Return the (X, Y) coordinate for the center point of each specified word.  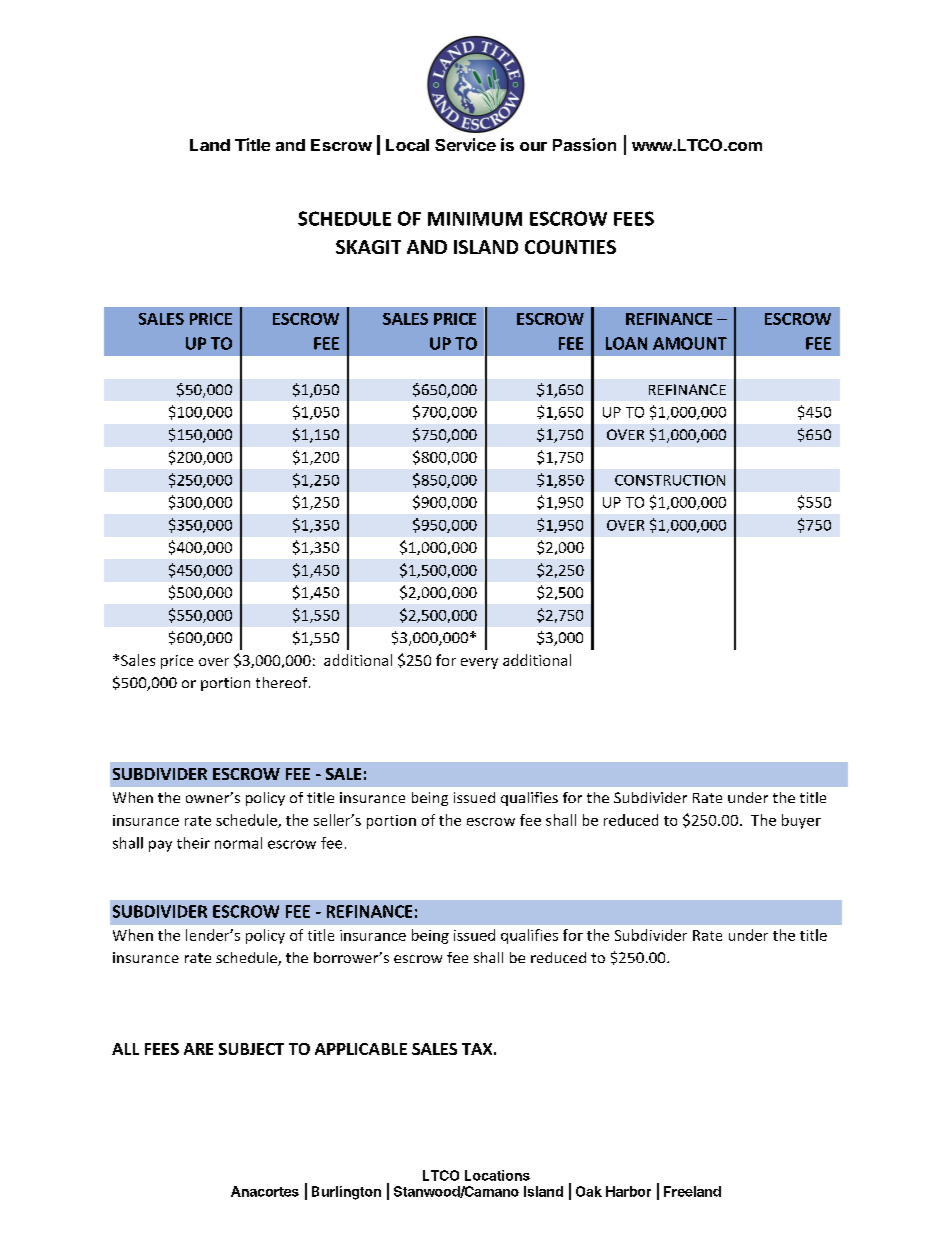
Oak (589, 1191)
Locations (497, 1175)
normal (238, 843)
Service (465, 144)
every (479, 663)
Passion (584, 144)
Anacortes (265, 1191)
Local (407, 145)
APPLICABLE (361, 1049)
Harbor (628, 1191)
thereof (283, 682)
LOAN (626, 343)
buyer (801, 821)
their (193, 843)
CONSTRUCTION (670, 480)
